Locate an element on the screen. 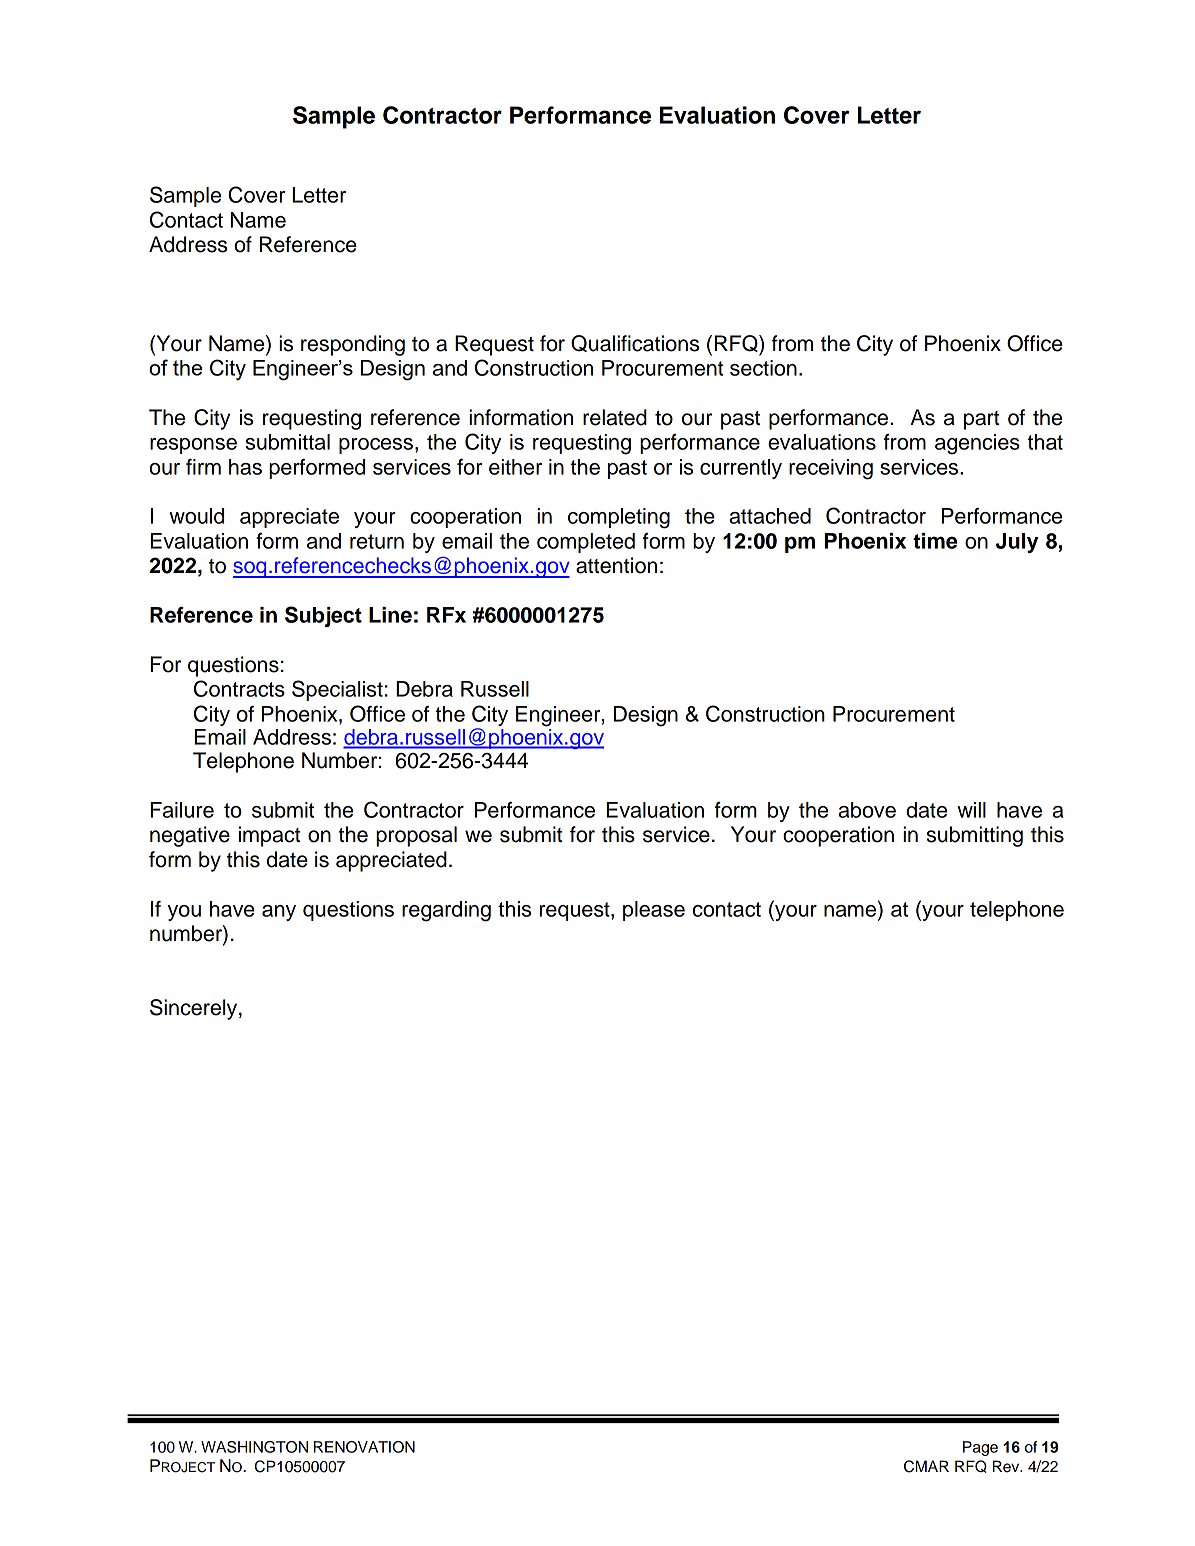  Qualifications is located at coordinates (635, 343).
